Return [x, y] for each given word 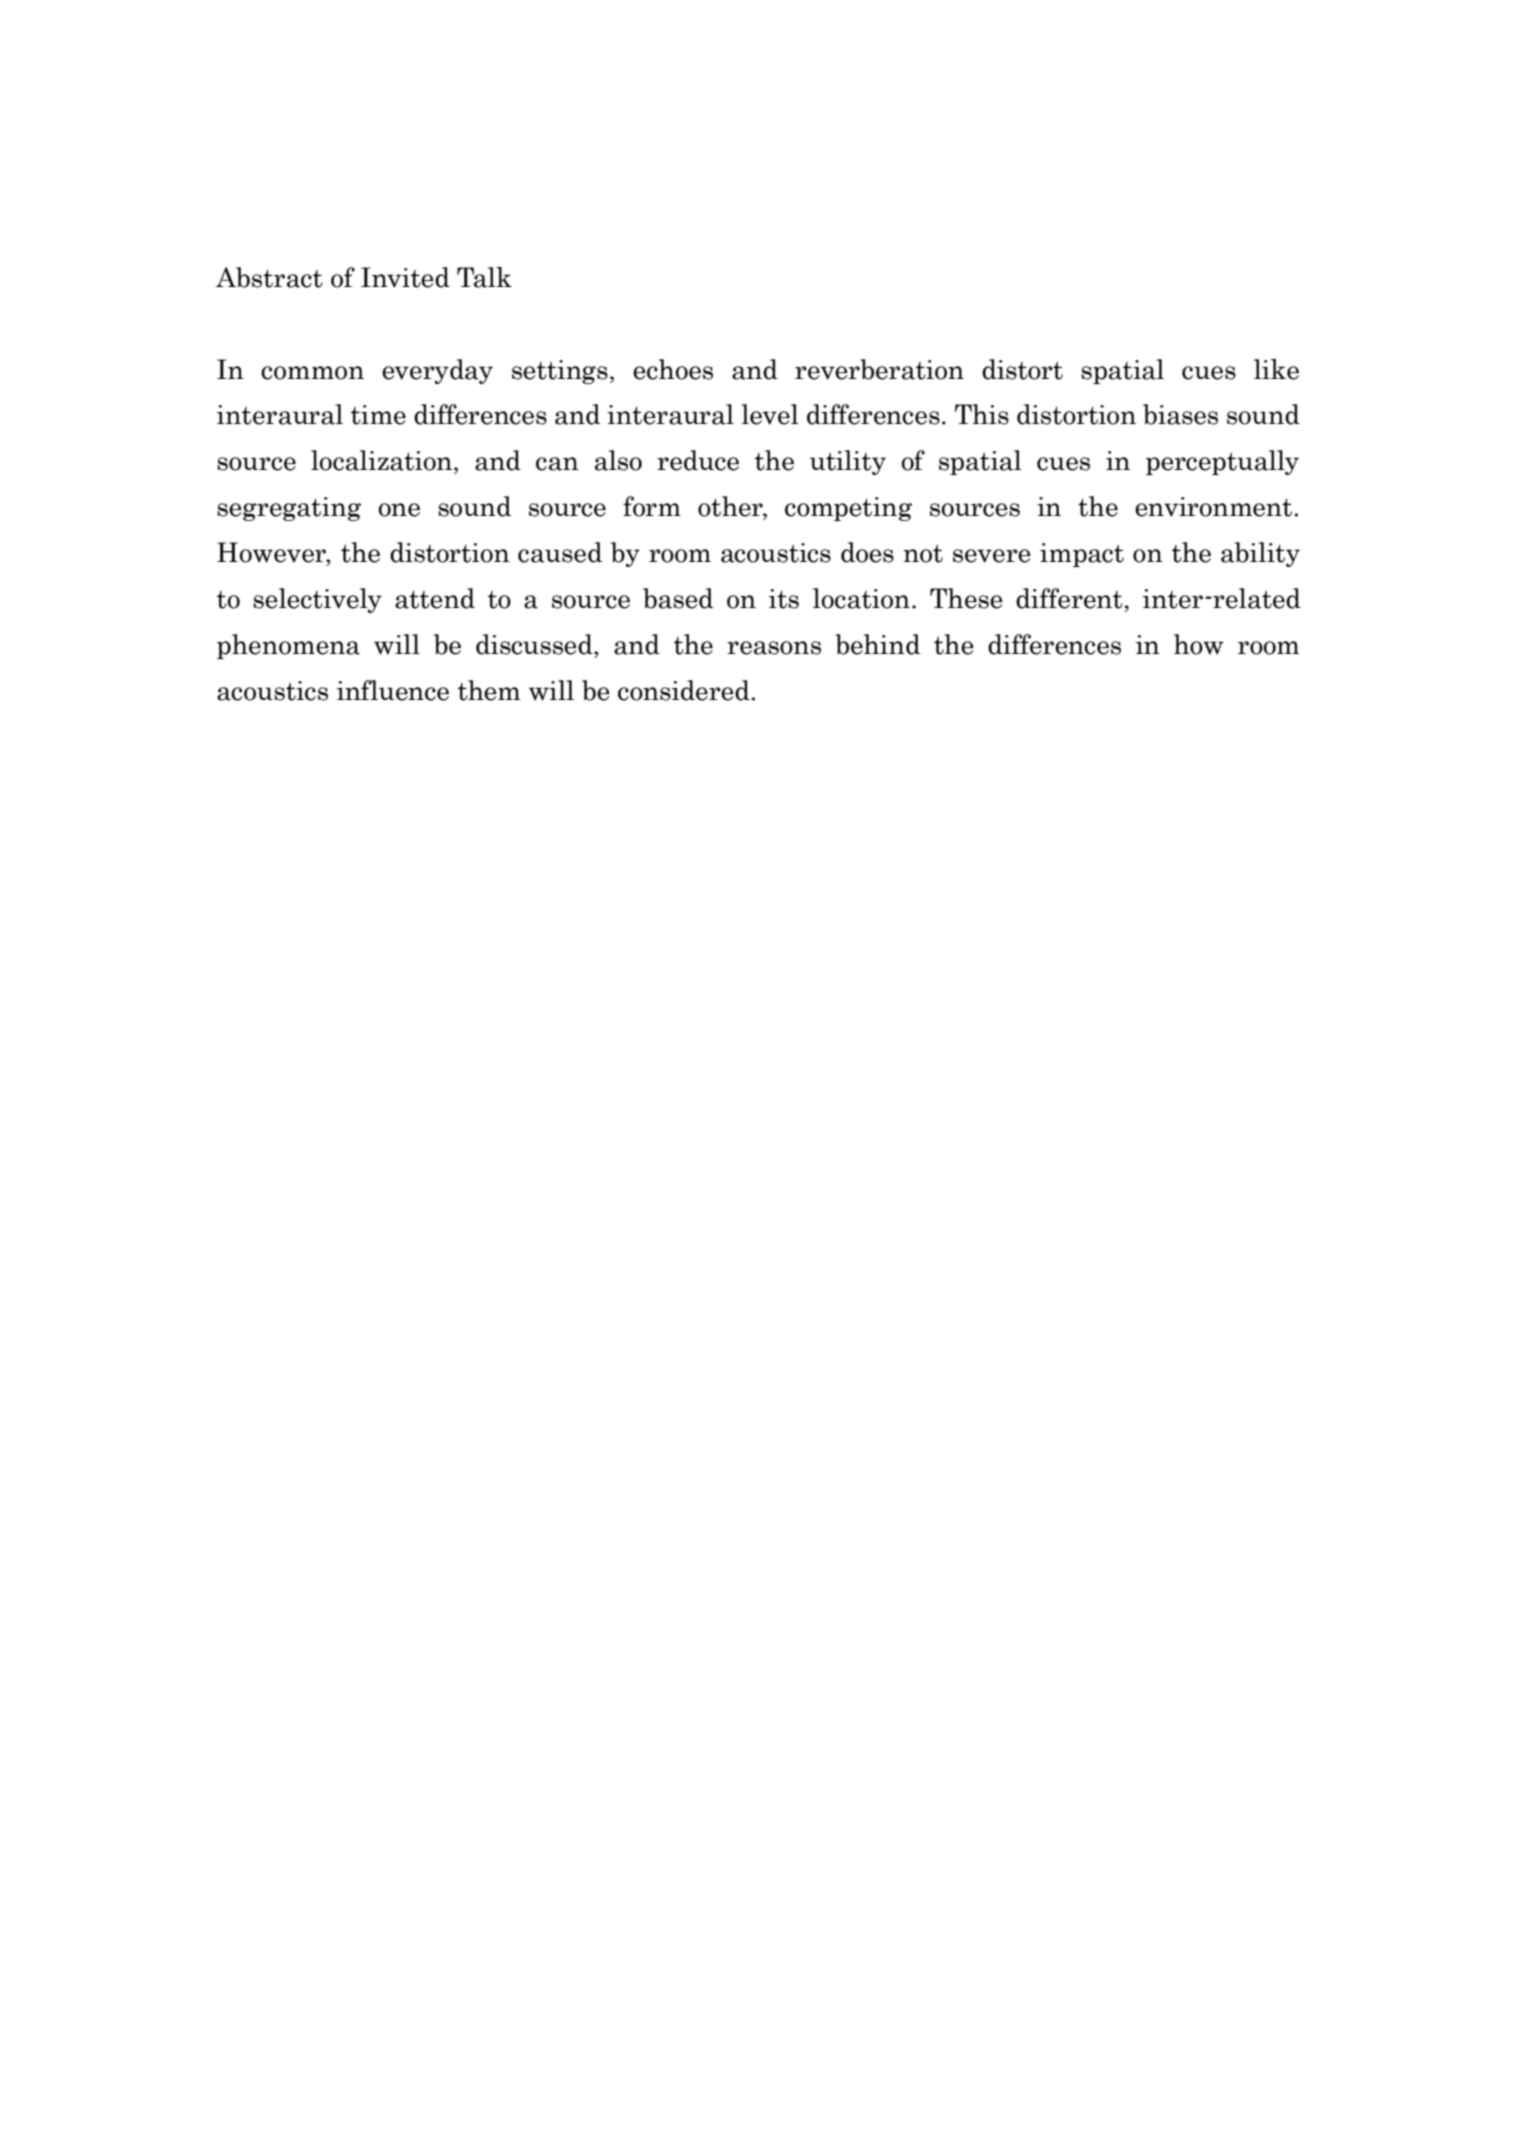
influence [393, 690]
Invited [405, 277]
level [770, 414]
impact [1082, 555]
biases [1180, 414]
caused [560, 552]
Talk [484, 277]
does [867, 552]
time [378, 415]
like [1276, 369]
